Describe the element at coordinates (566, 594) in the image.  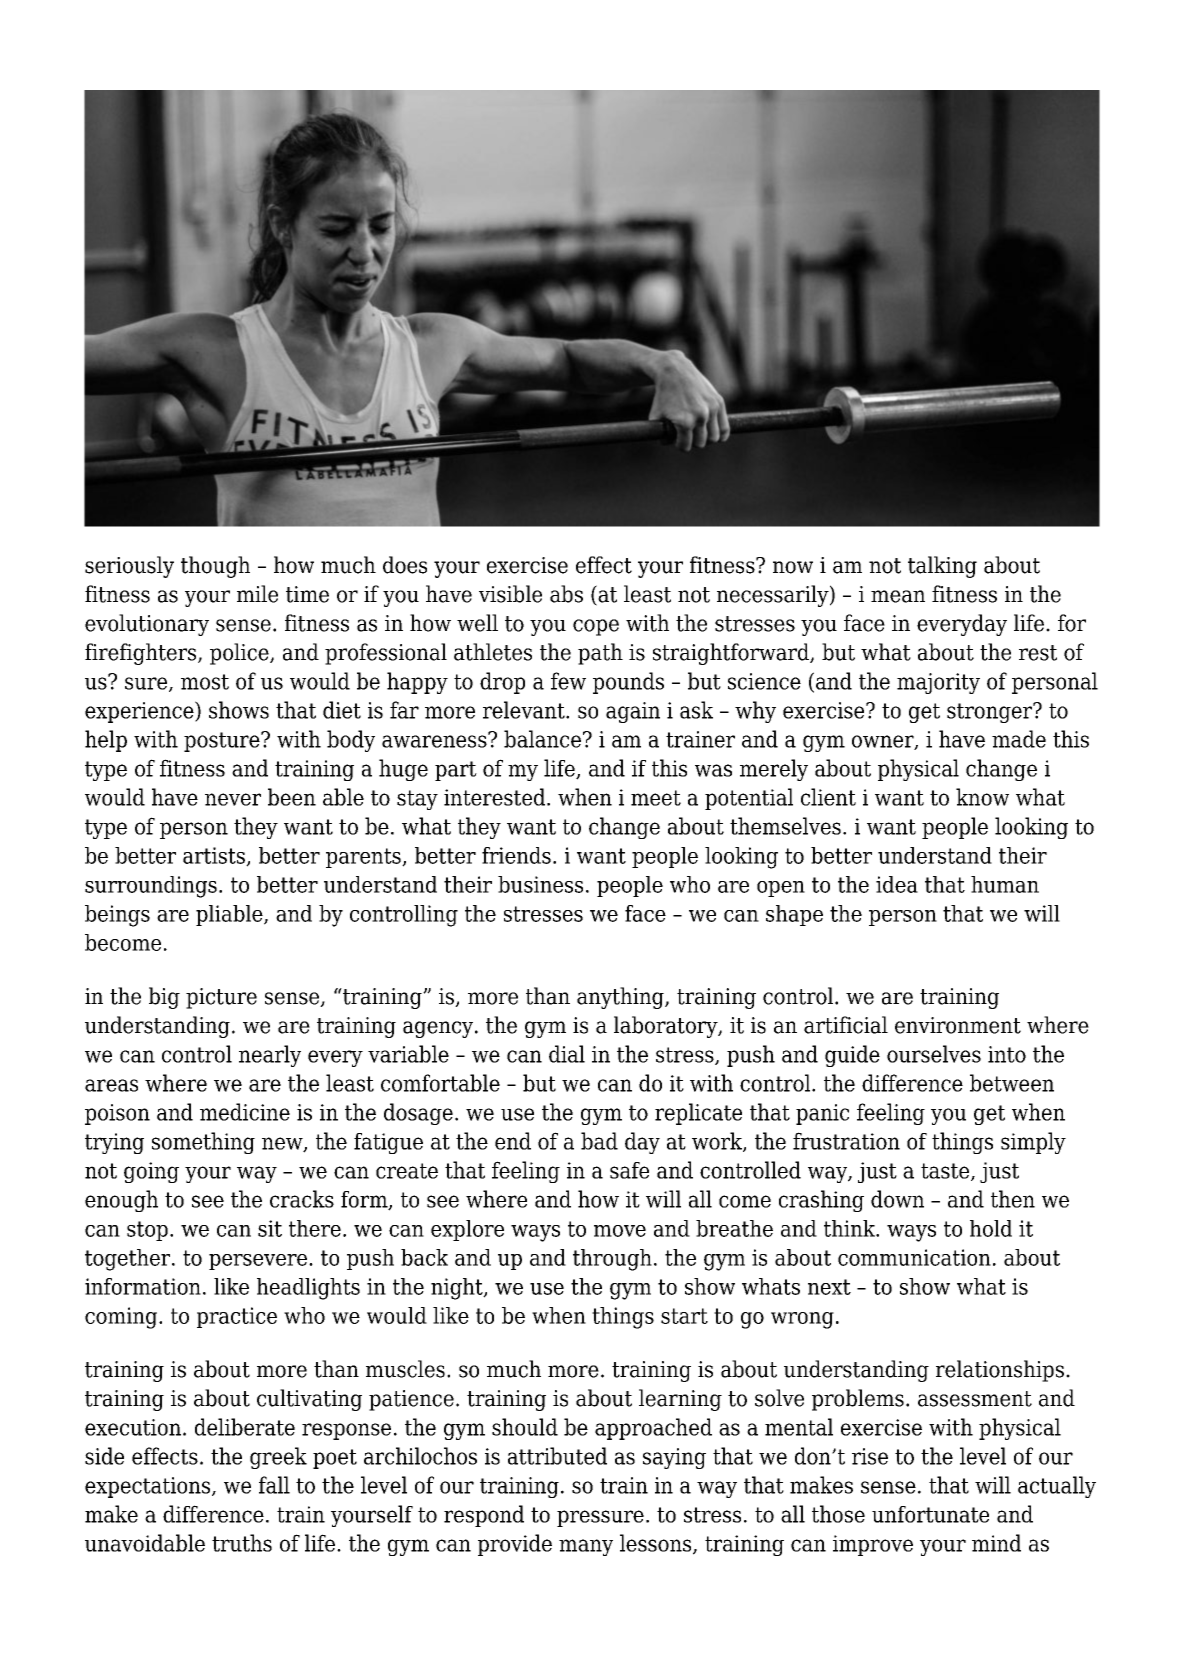
I see `abs` at that location.
